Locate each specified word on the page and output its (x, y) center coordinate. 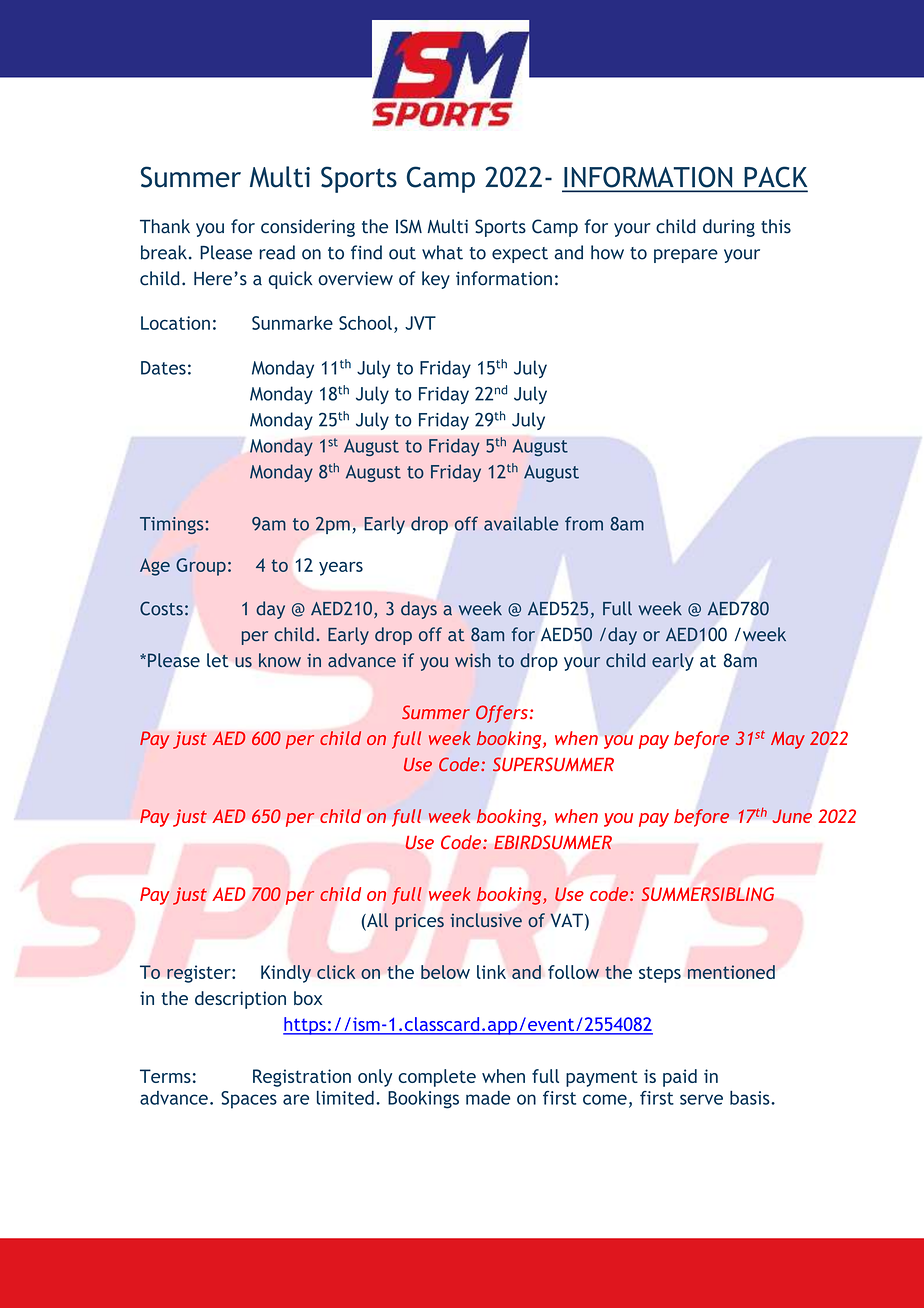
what (442, 252)
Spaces (249, 1100)
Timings (173, 525)
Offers (502, 714)
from (584, 523)
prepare (686, 256)
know (280, 660)
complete (437, 1078)
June (792, 816)
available (521, 523)
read (277, 252)
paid (680, 1078)
